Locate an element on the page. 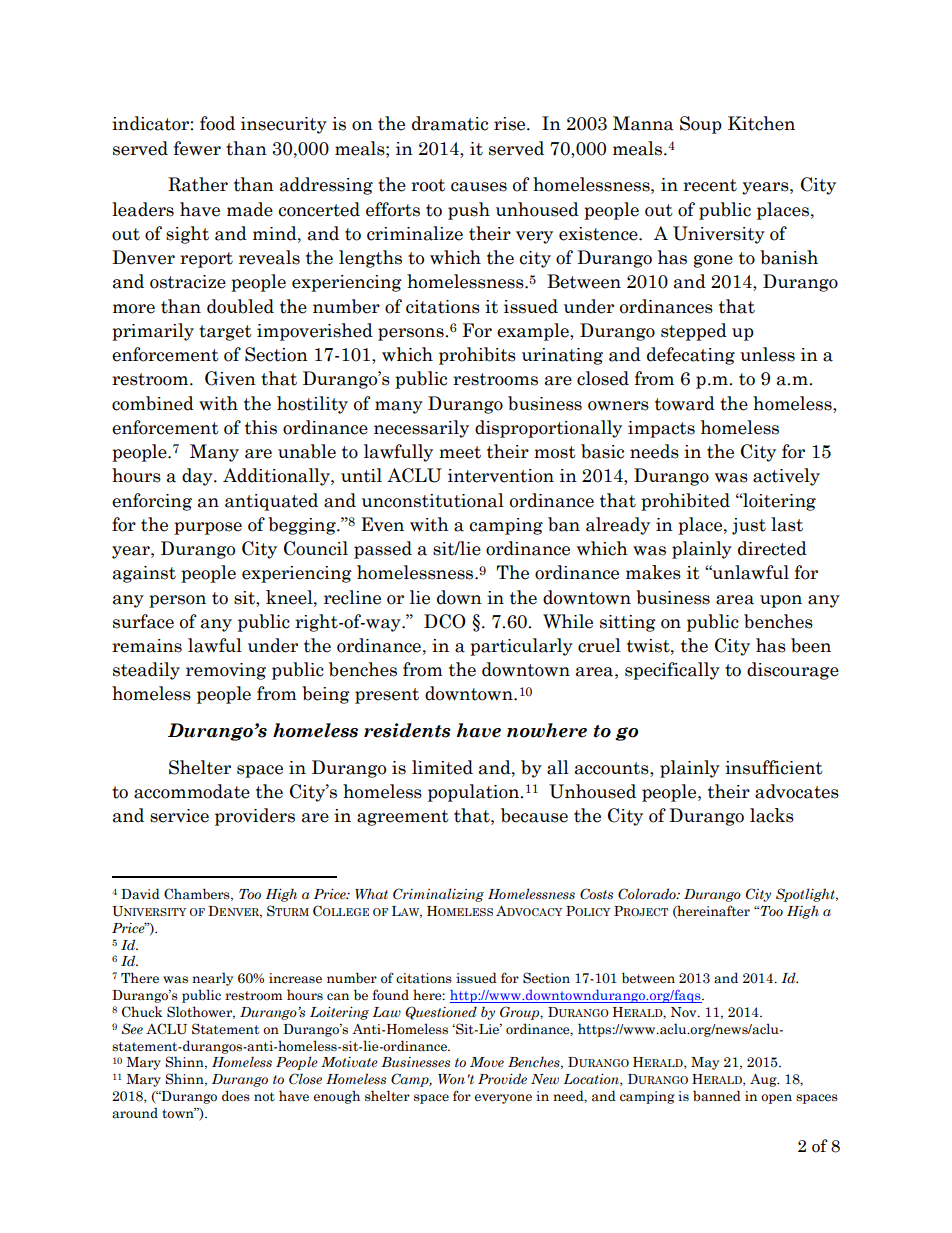  does is located at coordinates (236, 1096).
